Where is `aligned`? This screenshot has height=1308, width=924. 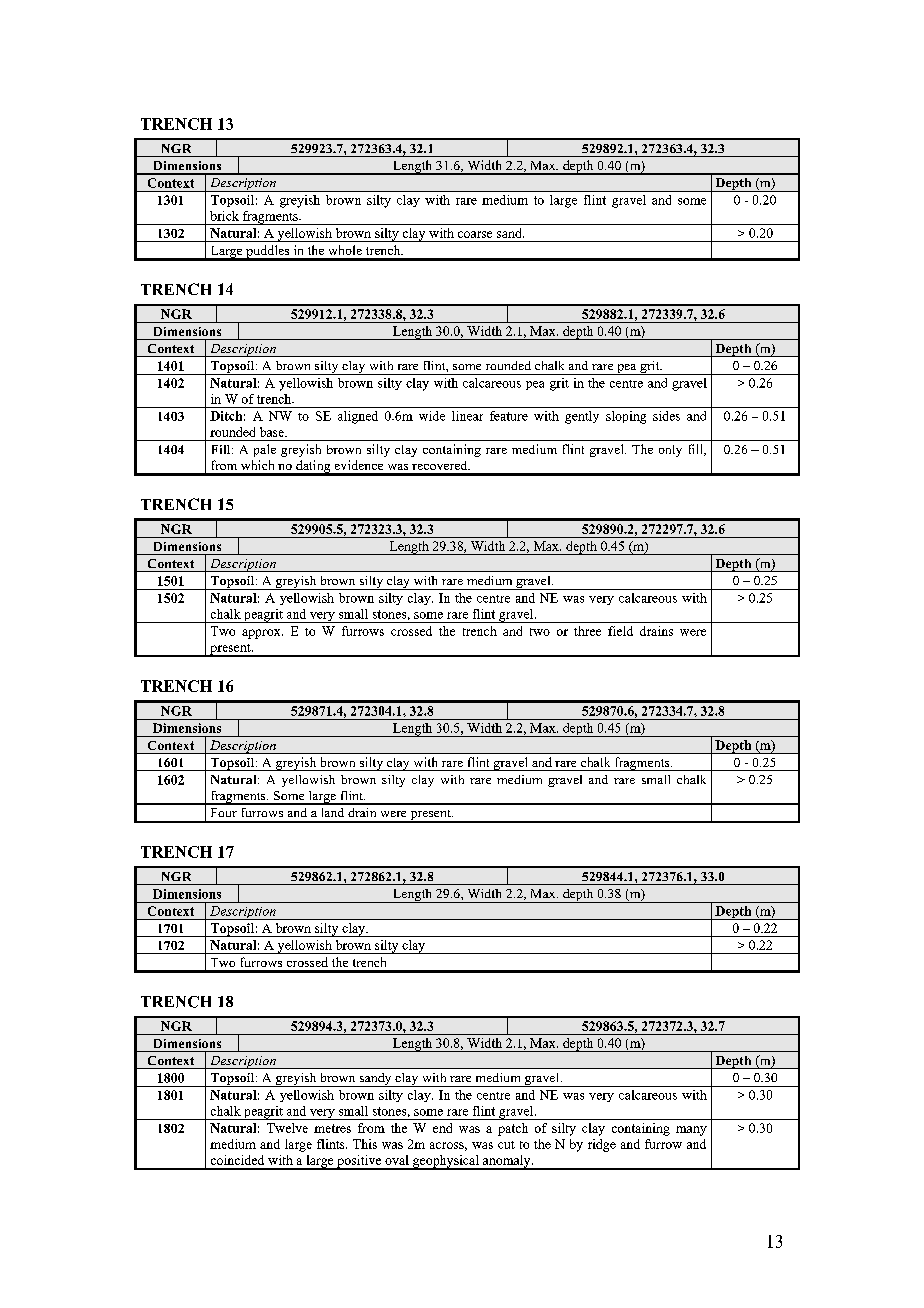 aligned is located at coordinates (358, 417).
